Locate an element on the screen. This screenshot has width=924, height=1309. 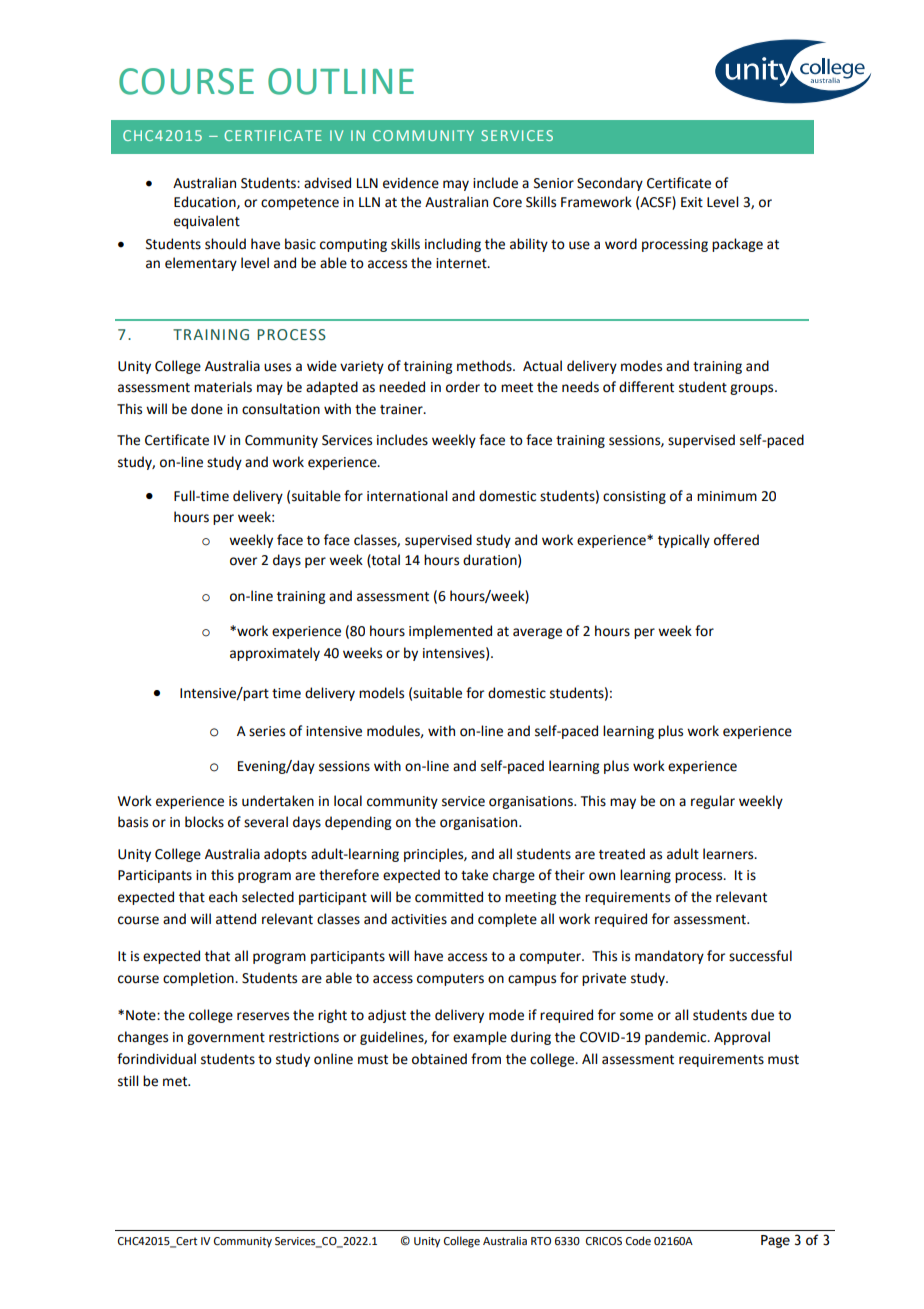
still is located at coordinates (128, 1081).
